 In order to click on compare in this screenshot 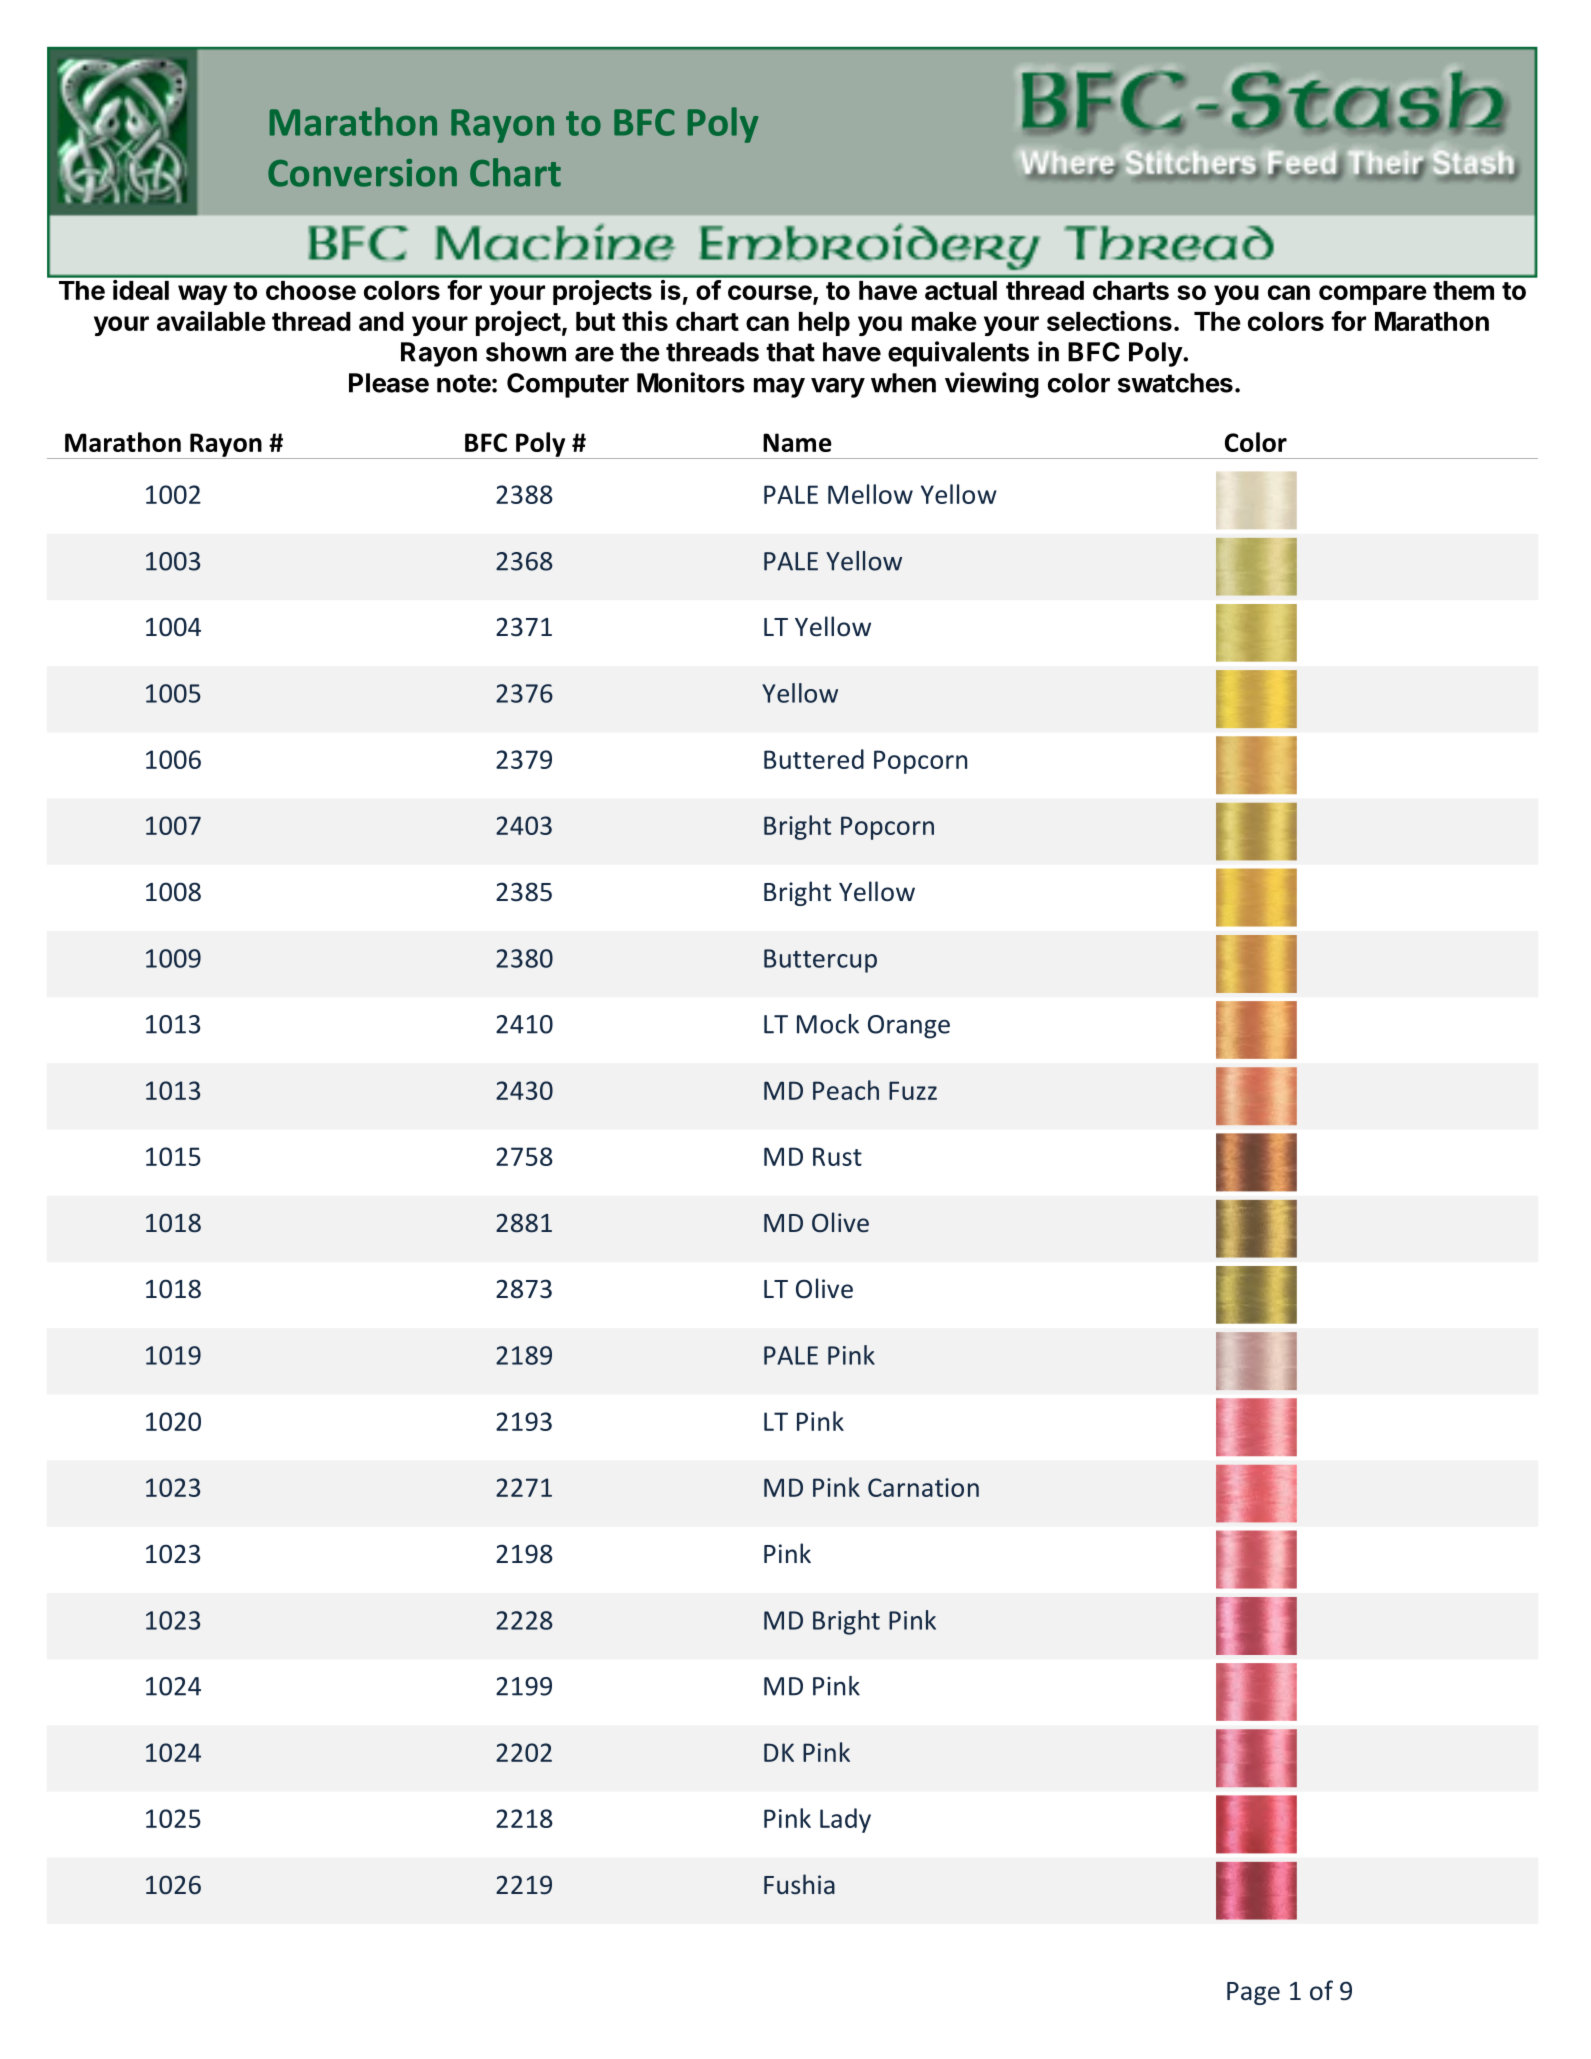, I will do `click(1373, 295)`.
